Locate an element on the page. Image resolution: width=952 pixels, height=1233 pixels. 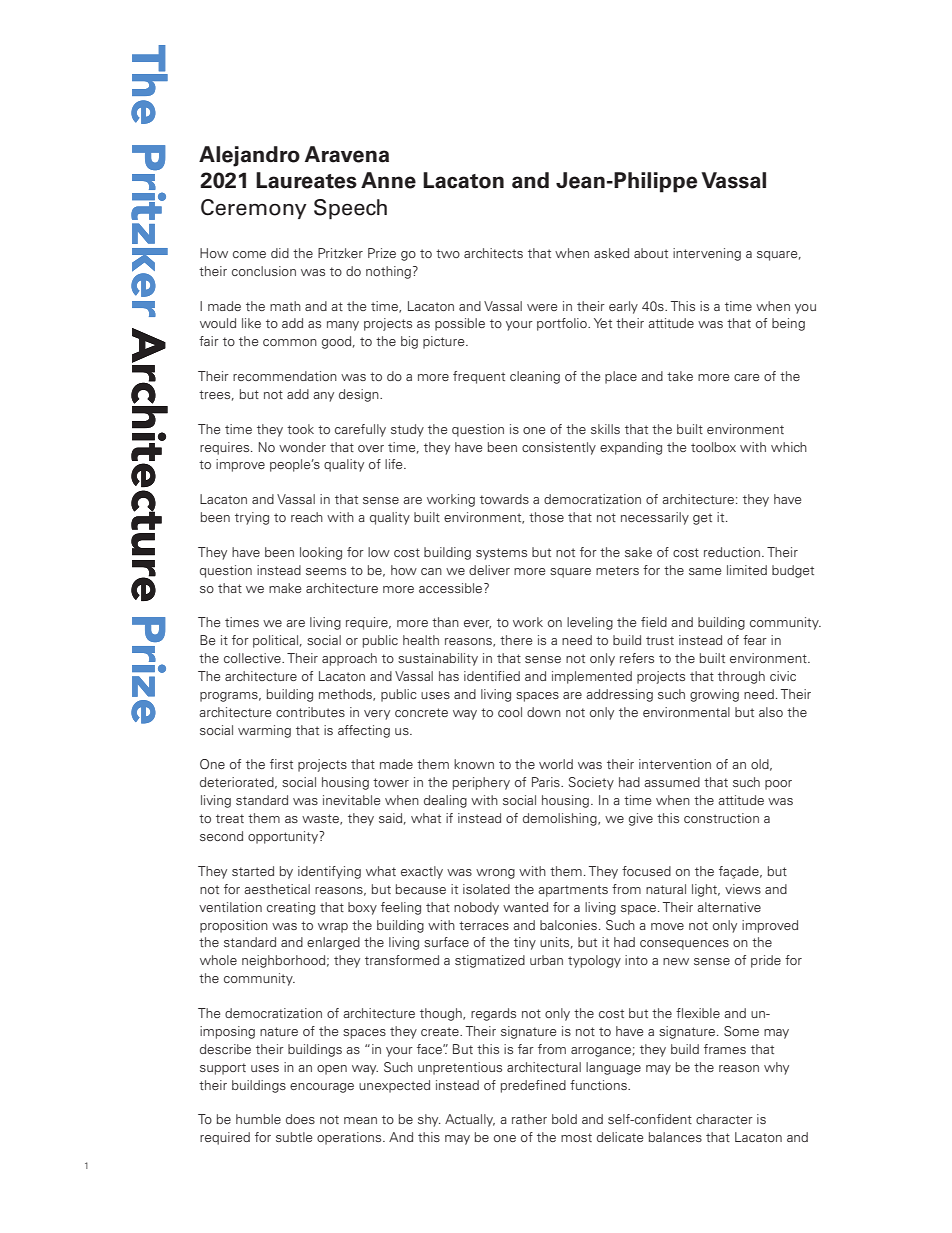
architects is located at coordinates (493, 253).
